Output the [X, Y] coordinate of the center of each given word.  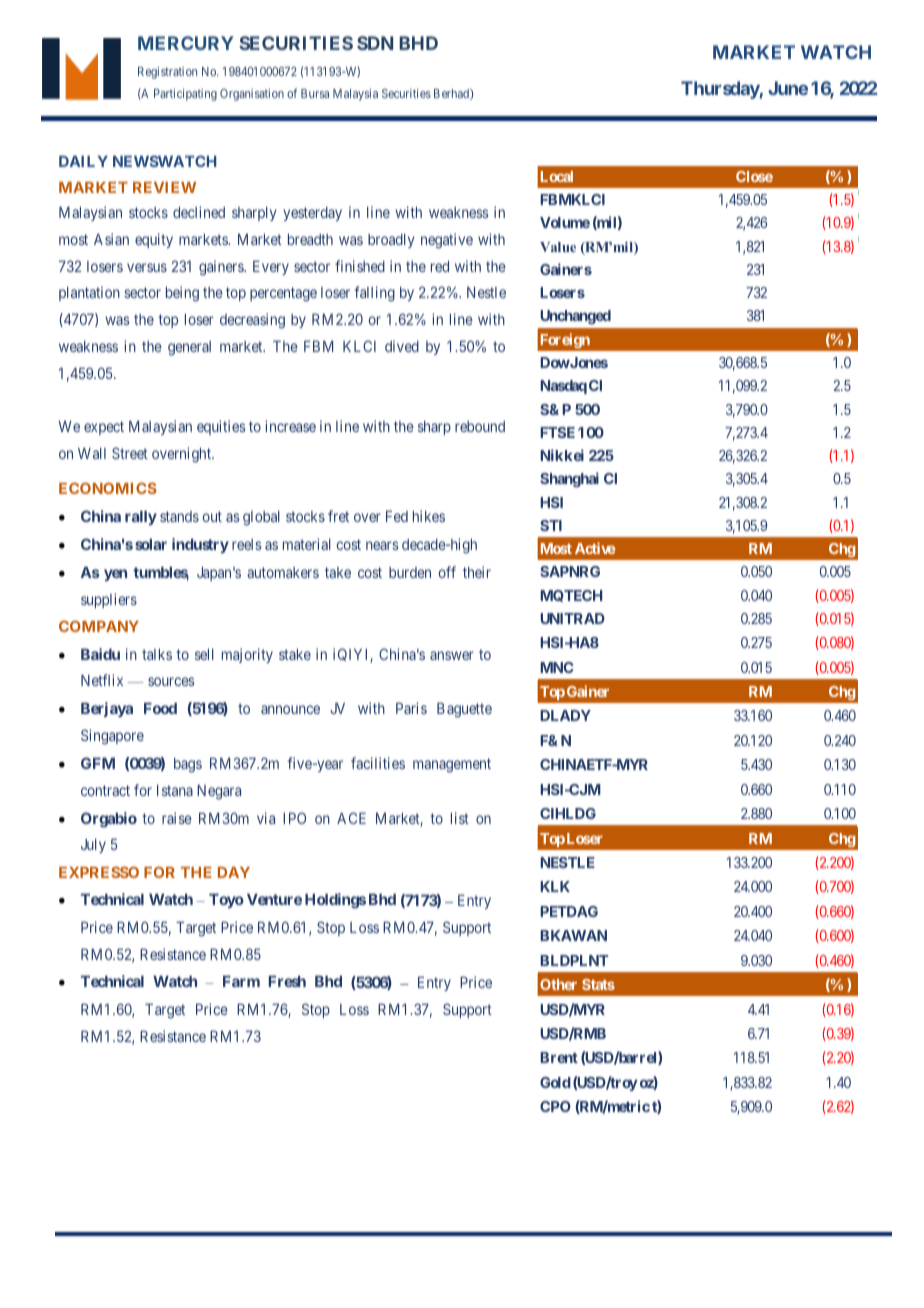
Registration [167, 73]
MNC [557, 667]
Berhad [452, 94]
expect [104, 428]
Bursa [315, 93]
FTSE [557, 432]
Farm [241, 981]
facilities [378, 763]
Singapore [112, 737]
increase [290, 426]
